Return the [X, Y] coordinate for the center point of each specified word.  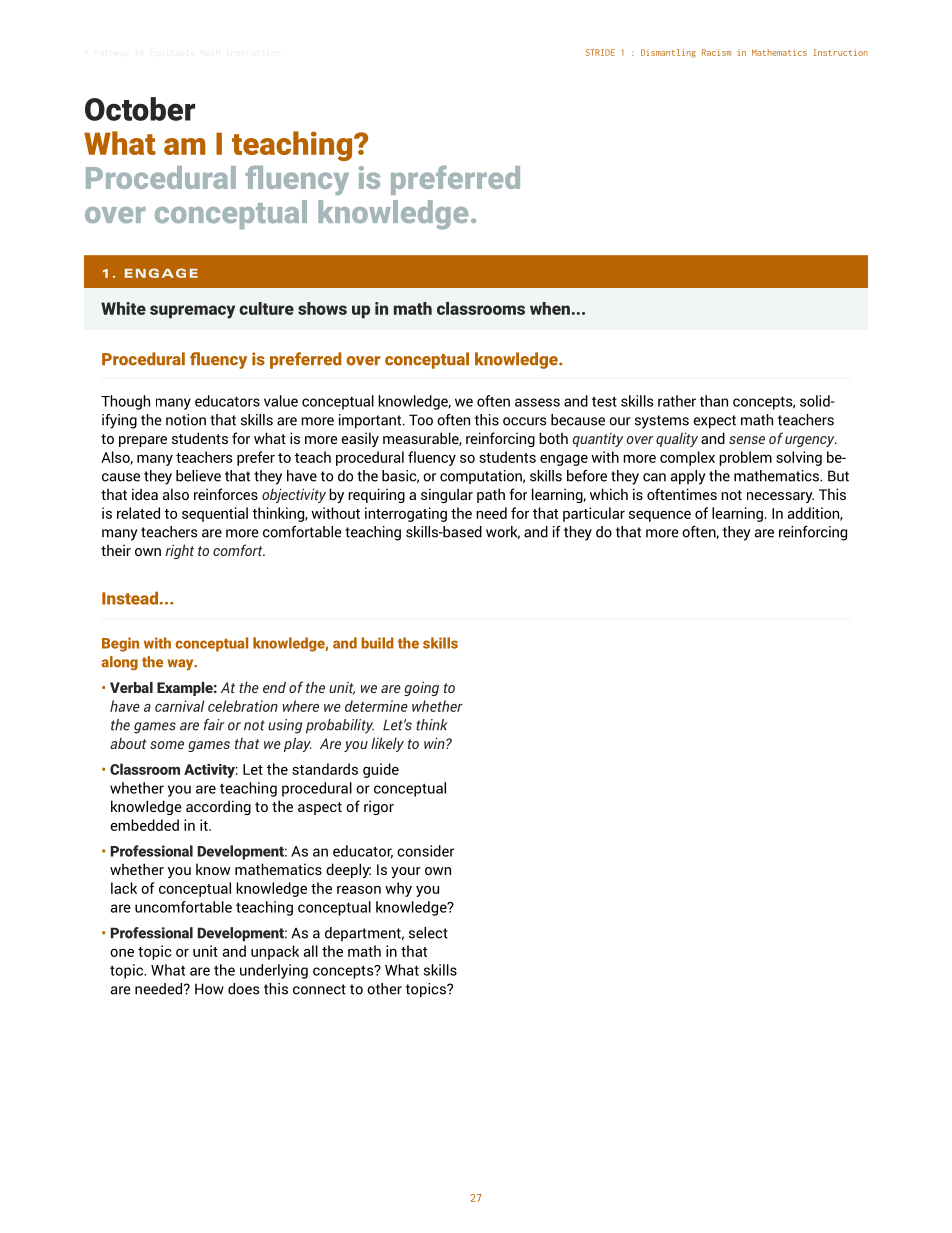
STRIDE [600, 52]
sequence [660, 516]
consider [425, 851]
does [243, 989]
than [714, 401]
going [421, 688]
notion [186, 420]
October [140, 109]
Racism [716, 52]
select [428, 933]
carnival [179, 706]
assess [537, 402]
